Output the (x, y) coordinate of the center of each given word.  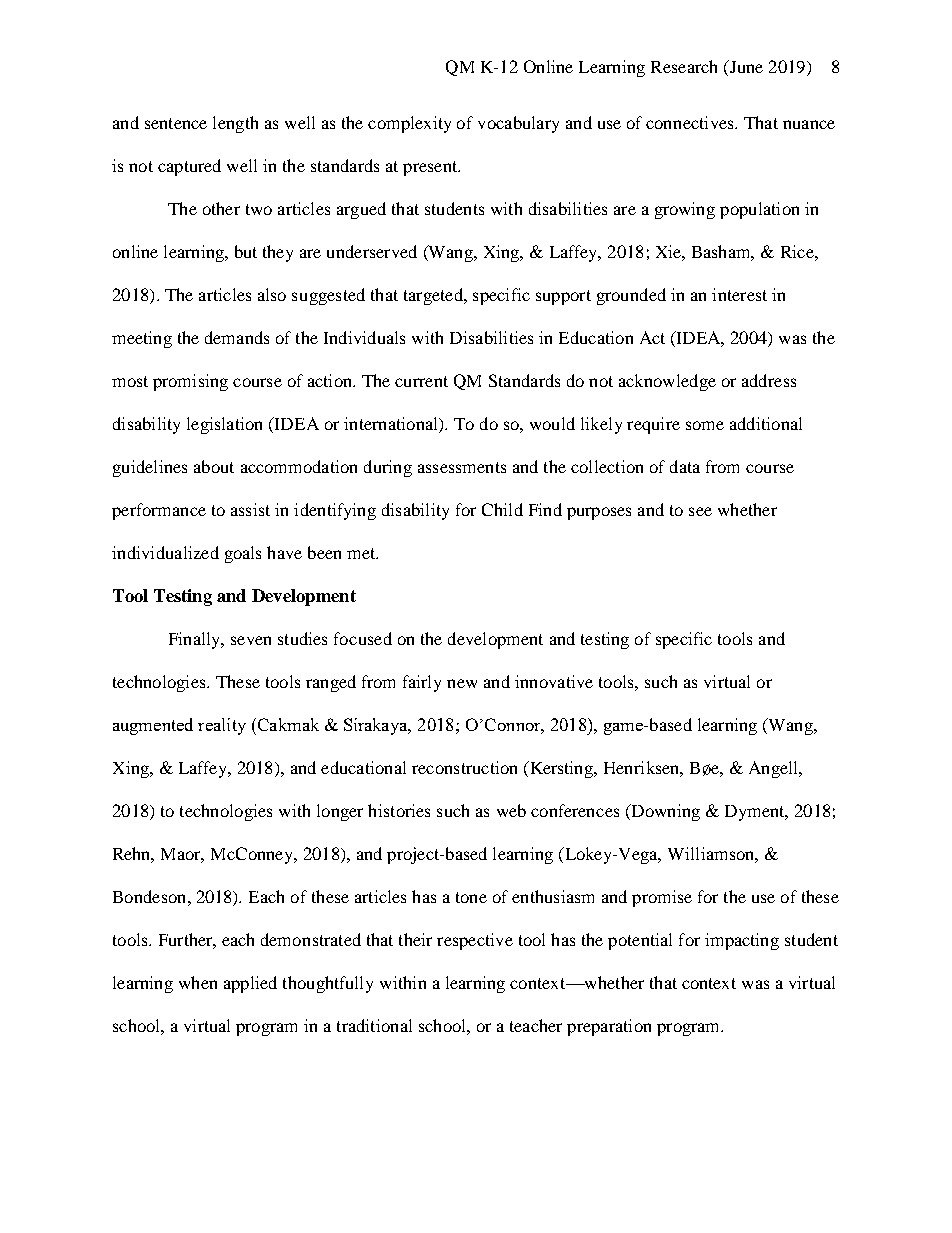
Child (502, 509)
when (198, 982)
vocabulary (518, 124)
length (235, 124)
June (745, 68)
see (700, 511)
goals (243, 554)
